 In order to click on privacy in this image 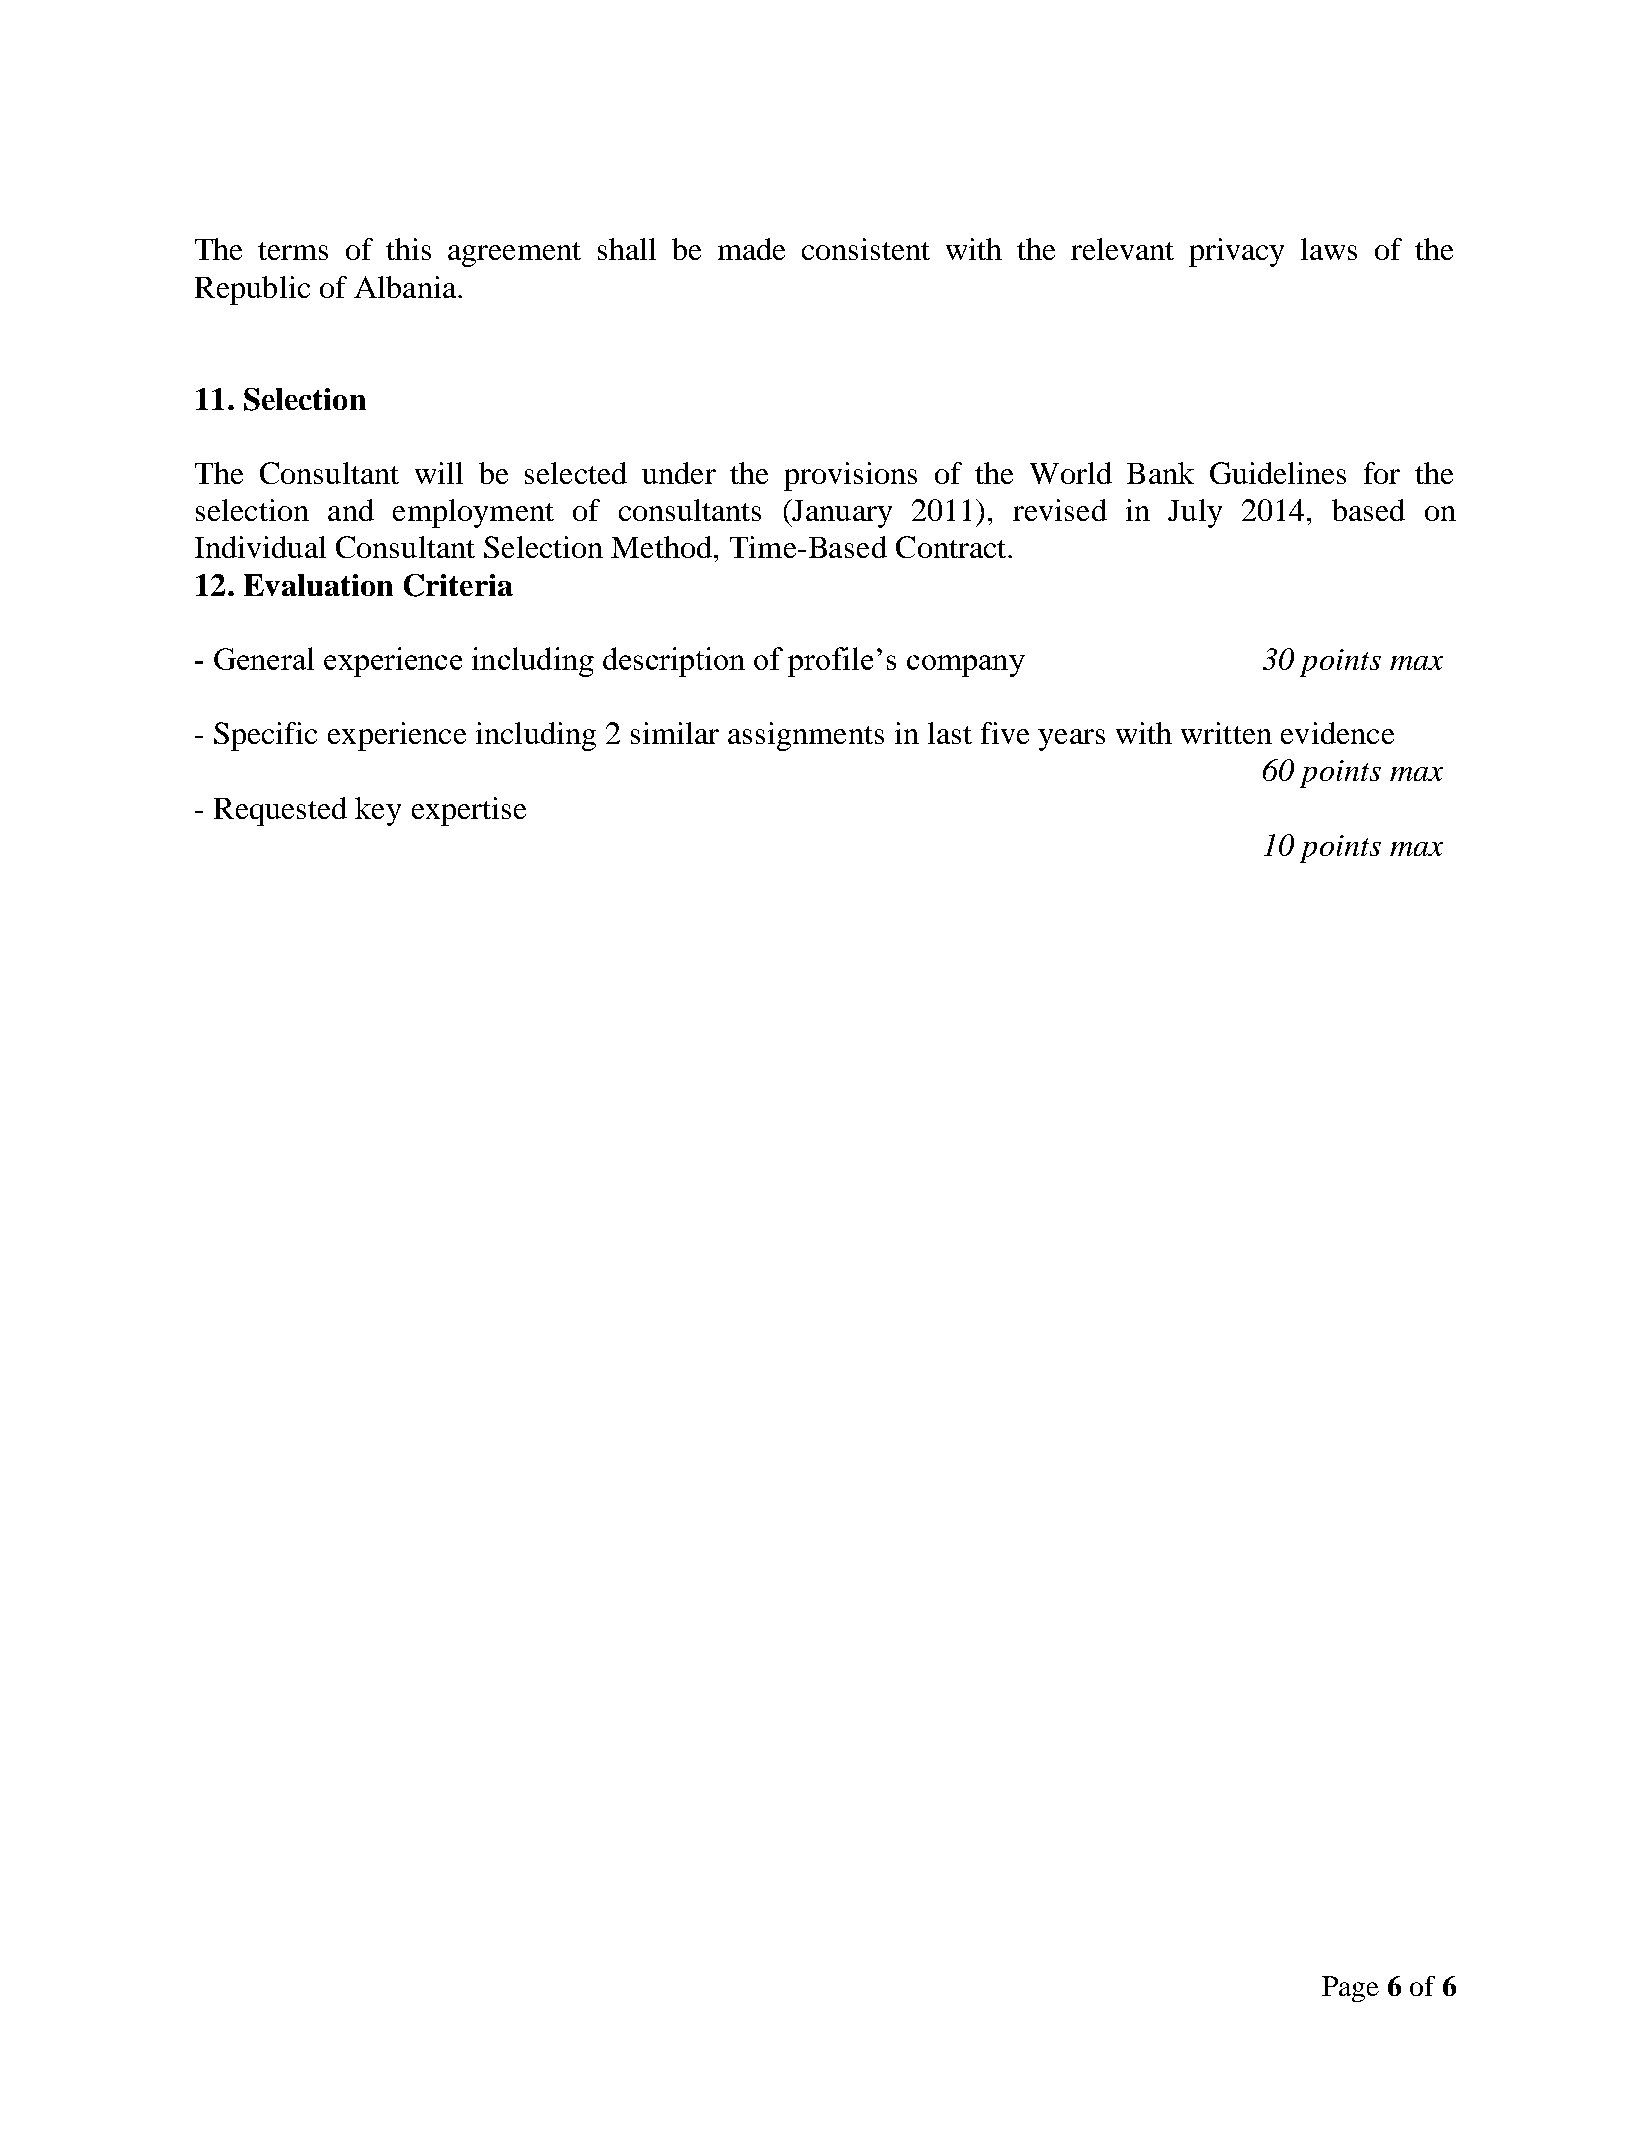, I will do `click(1236, 252)`.
